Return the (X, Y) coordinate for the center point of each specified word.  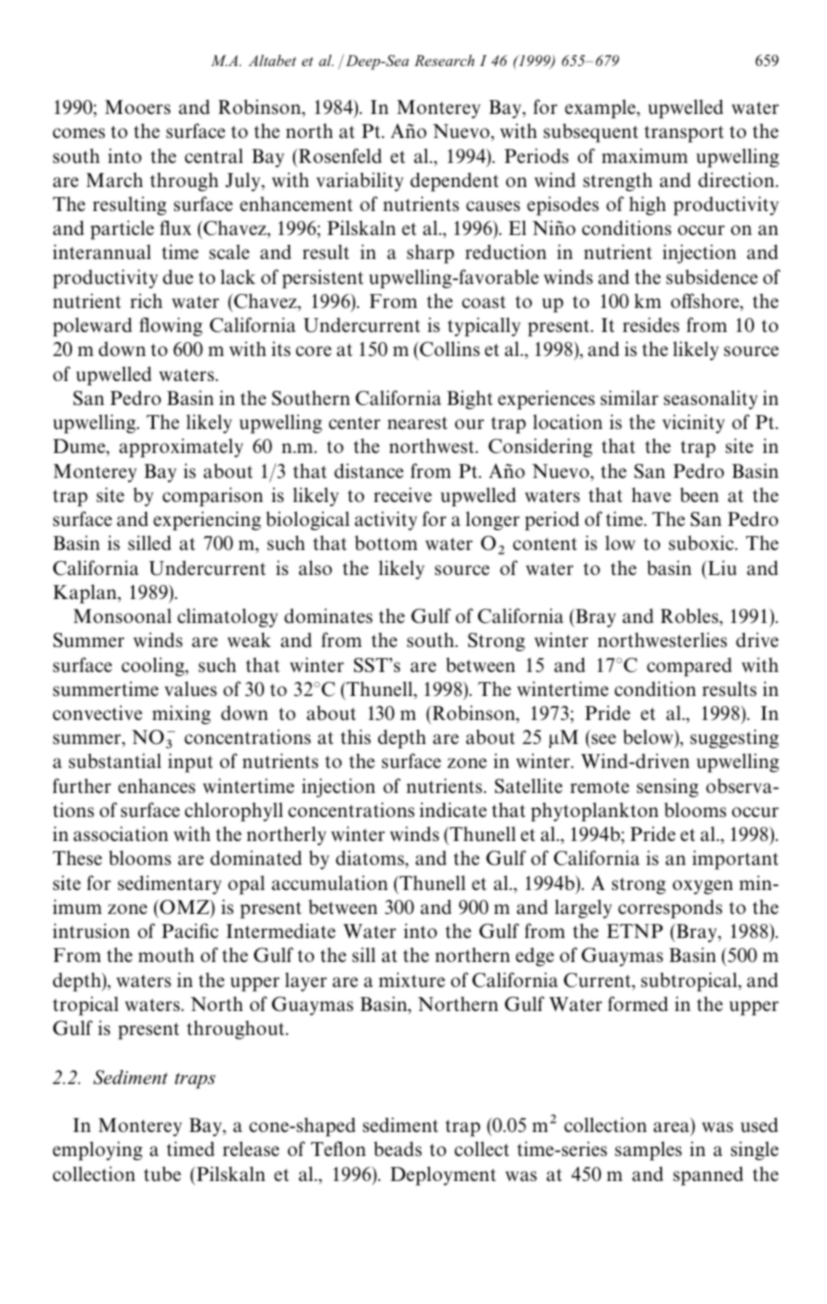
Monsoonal (122, 615)
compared (689, 667)
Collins (449, 350)
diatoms (371, 857)
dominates (328, 615)
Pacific (190, 930)
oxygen (703, 887)
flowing (171, 326)
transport (684, 134)
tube (162, 1174)
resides (651, 324)
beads (398, 1148)
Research (444, 60)
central (214, 155)
